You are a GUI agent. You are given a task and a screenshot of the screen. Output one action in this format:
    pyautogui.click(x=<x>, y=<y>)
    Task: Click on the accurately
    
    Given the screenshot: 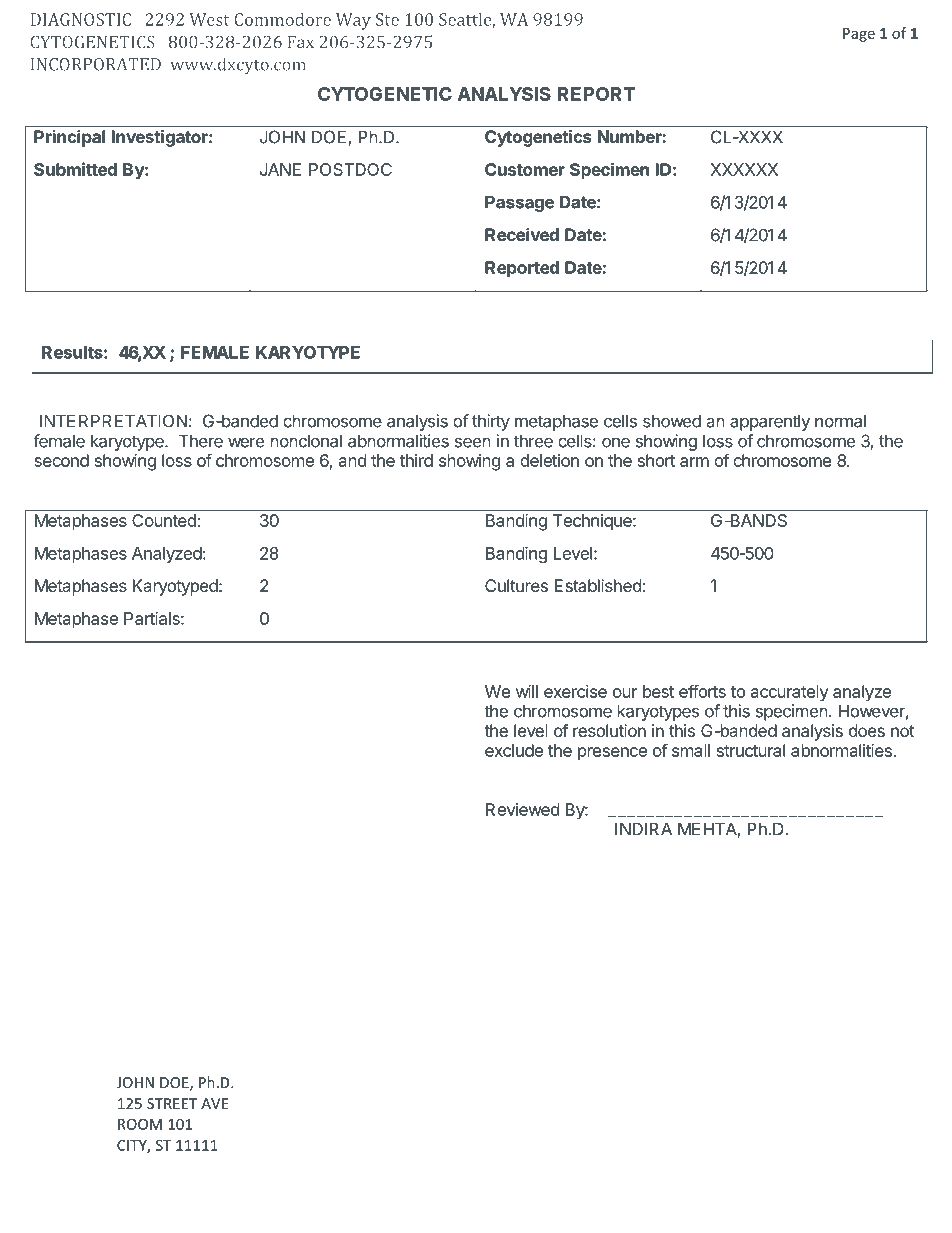 What is the action you would take?
    pyautogui.click(x=790, y=693)
